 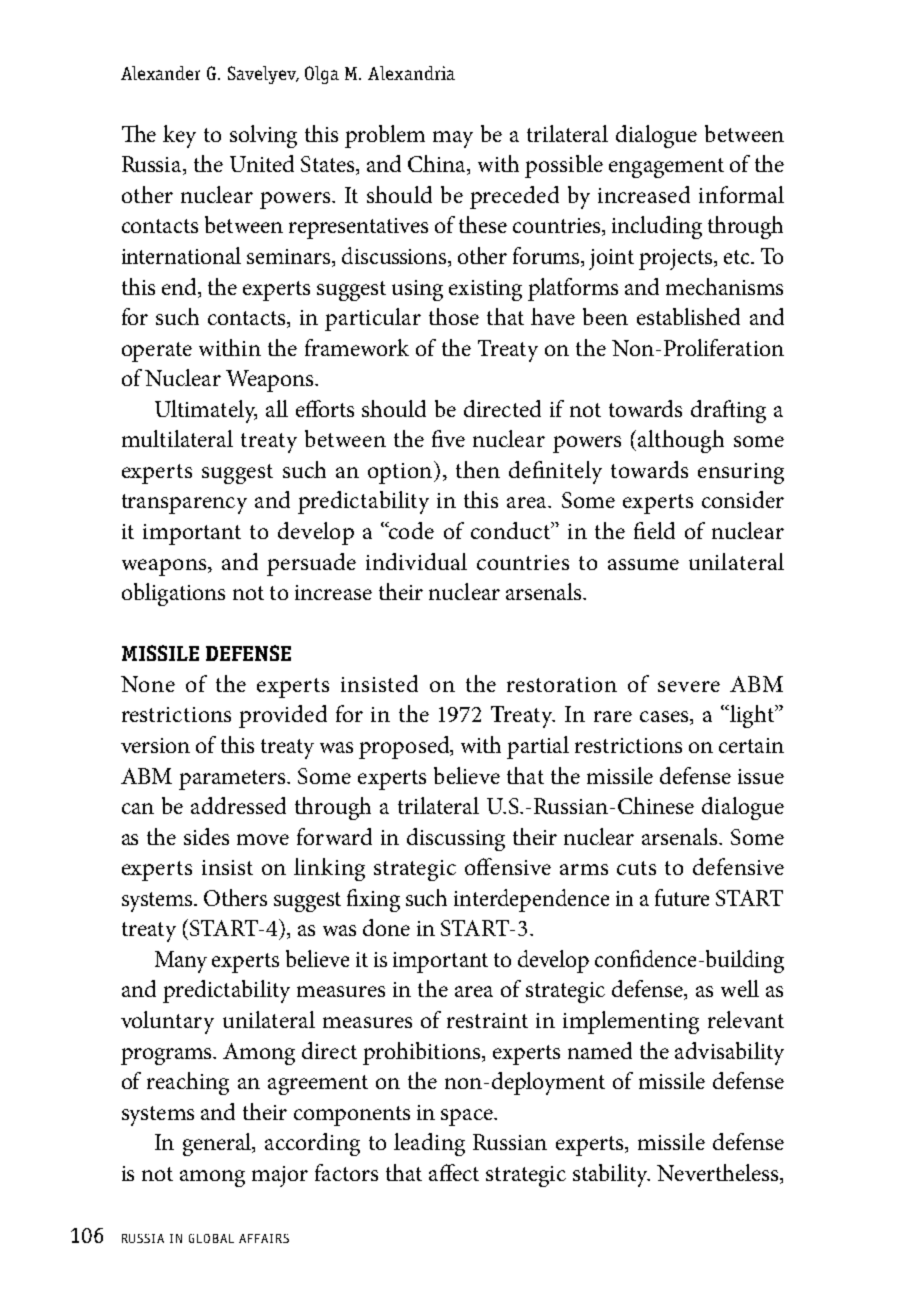 What do you see at coordinates (689, 686) in the screenshot?
I see `severe` at bounding box center [689, 686].
